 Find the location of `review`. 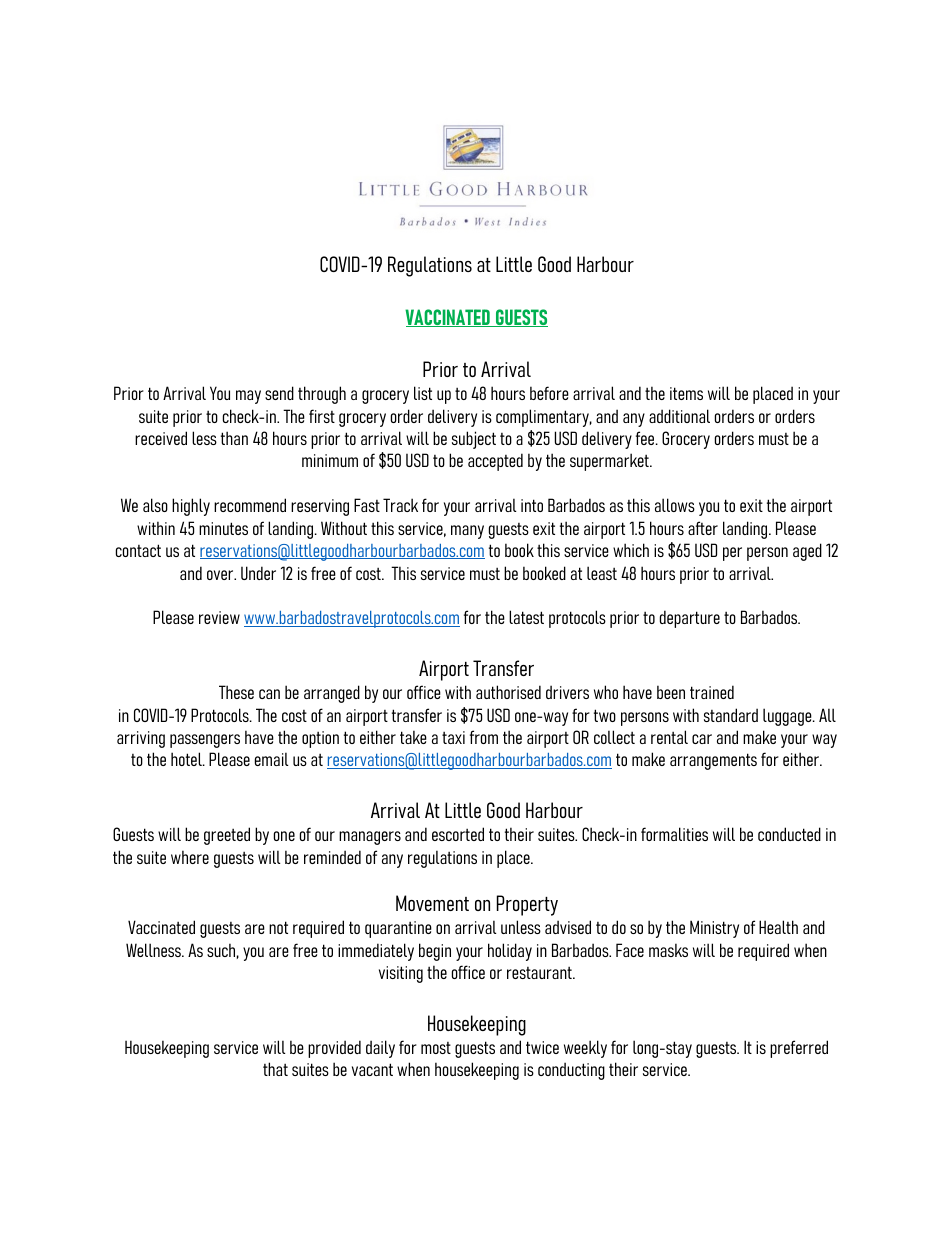

review is located at coordinates (219, 617).
